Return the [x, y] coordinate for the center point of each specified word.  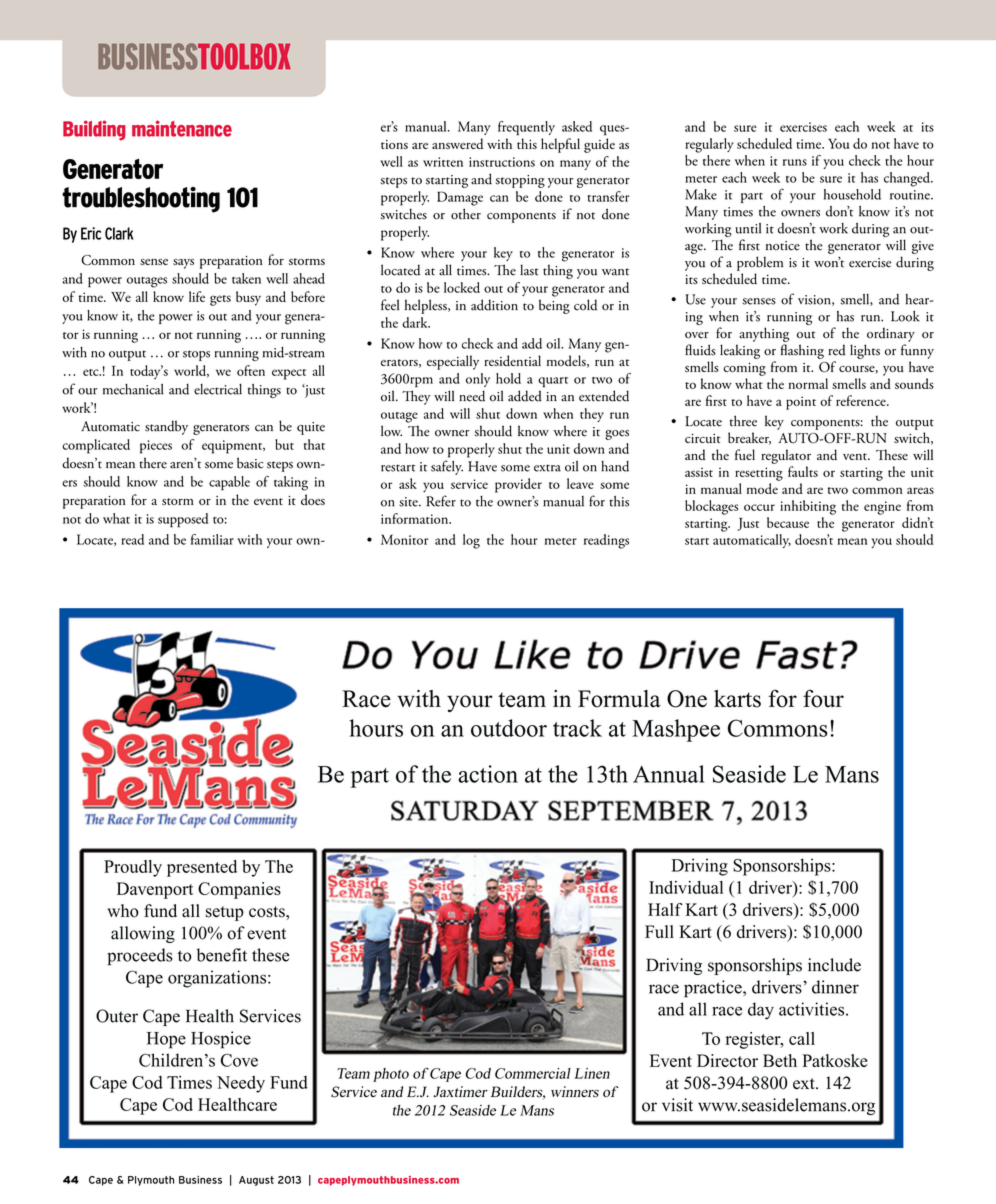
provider [518, 485]
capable [229, 483]
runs [795, 162]
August [256, 1181]
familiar [212, 539]
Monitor [404, 539]
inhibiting [808, 507]
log [471, 541]
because [788, 522]
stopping [520, 181]
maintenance [182, 128]
